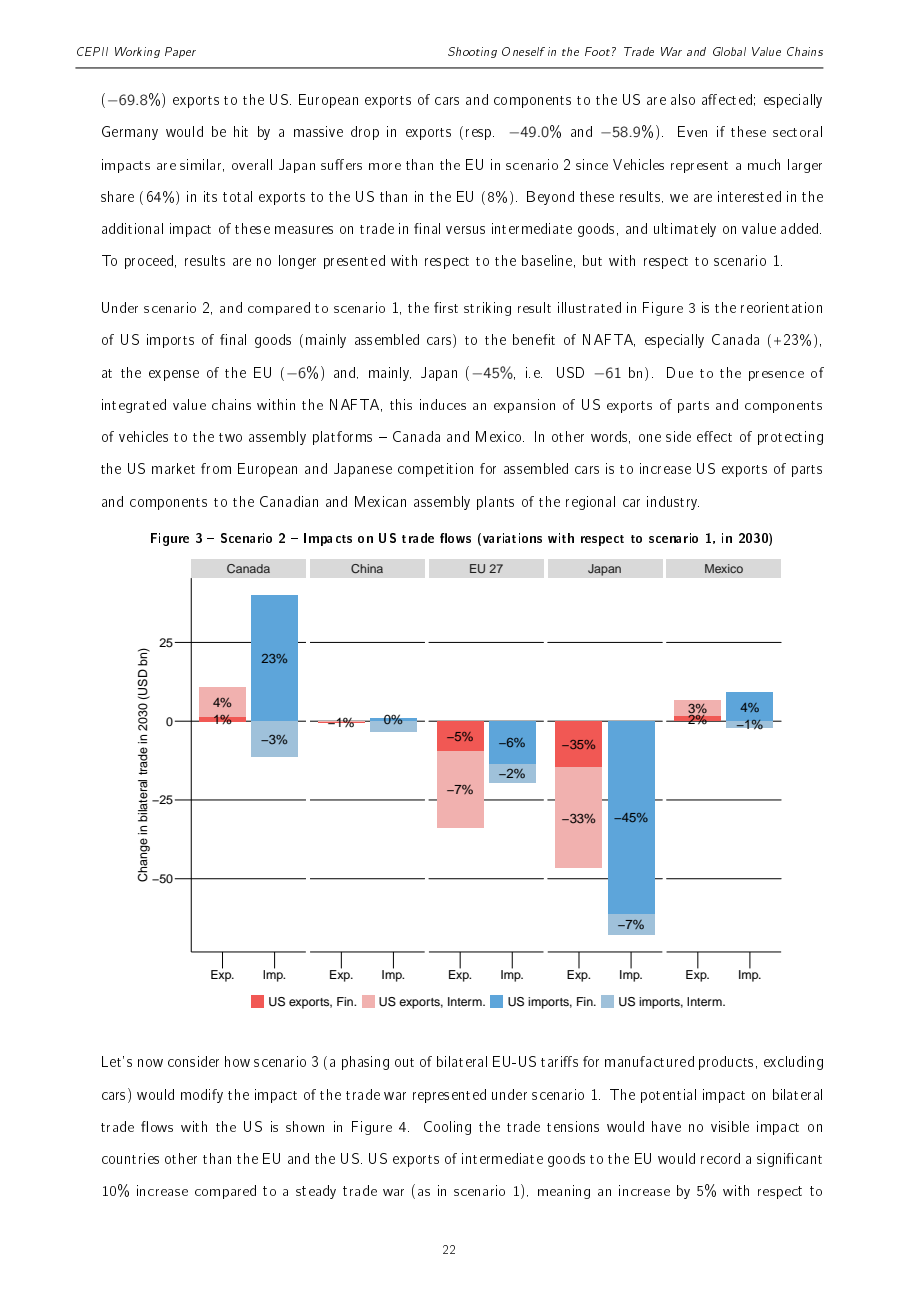 This document has width=924, height=1308. I want to click on China, so click(367, 568).
